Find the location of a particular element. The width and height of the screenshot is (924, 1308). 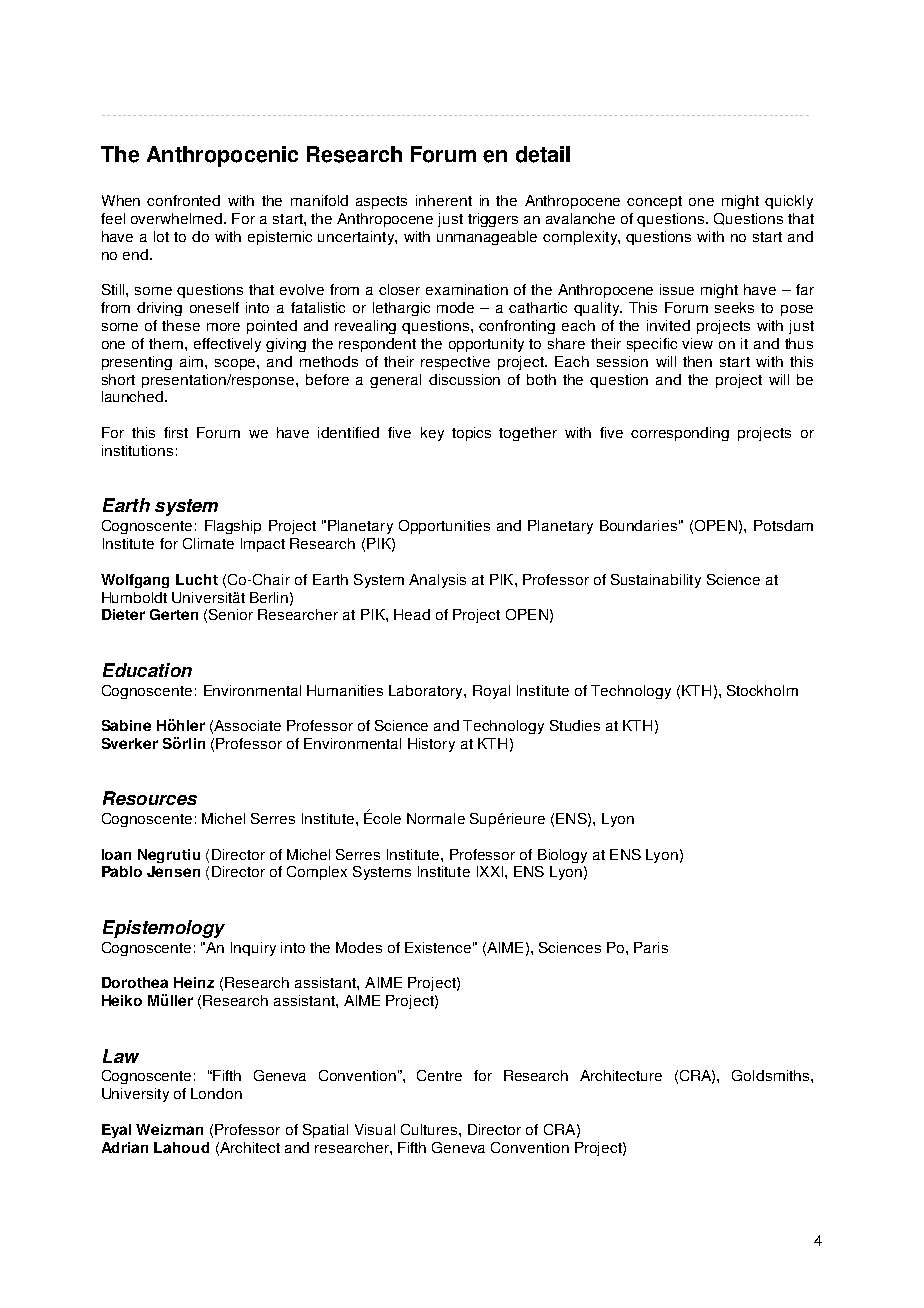

Associate is located at coordinates (247, 725).
